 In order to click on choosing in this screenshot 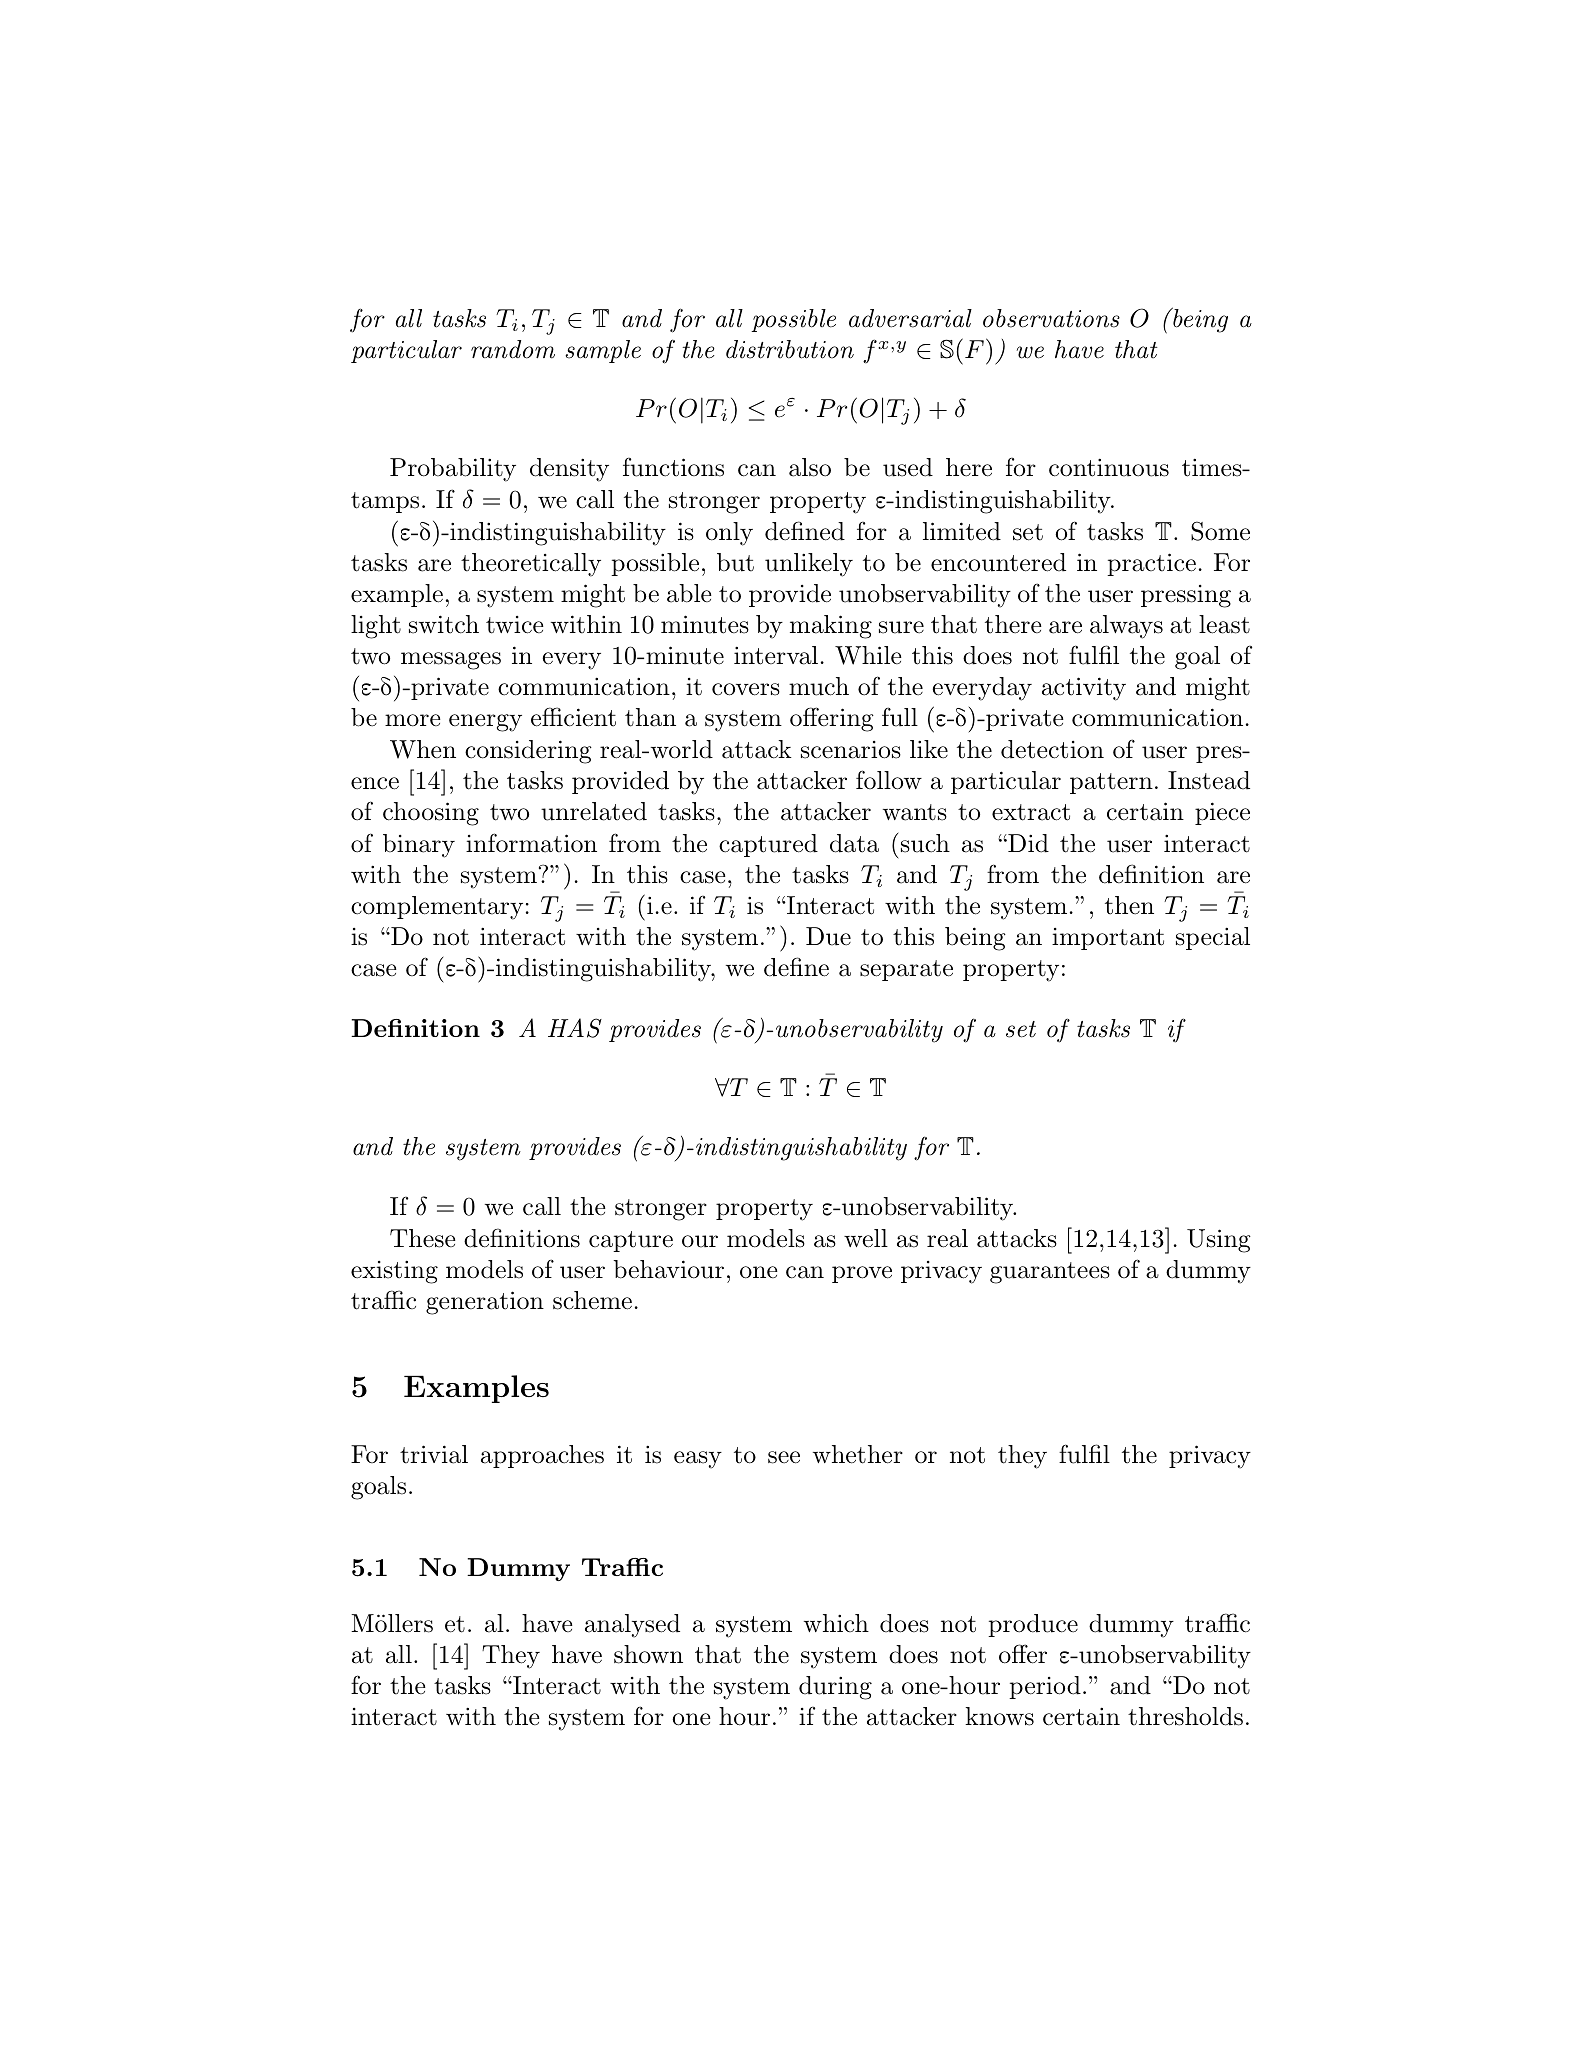, I will do `click(431, 814)`.
